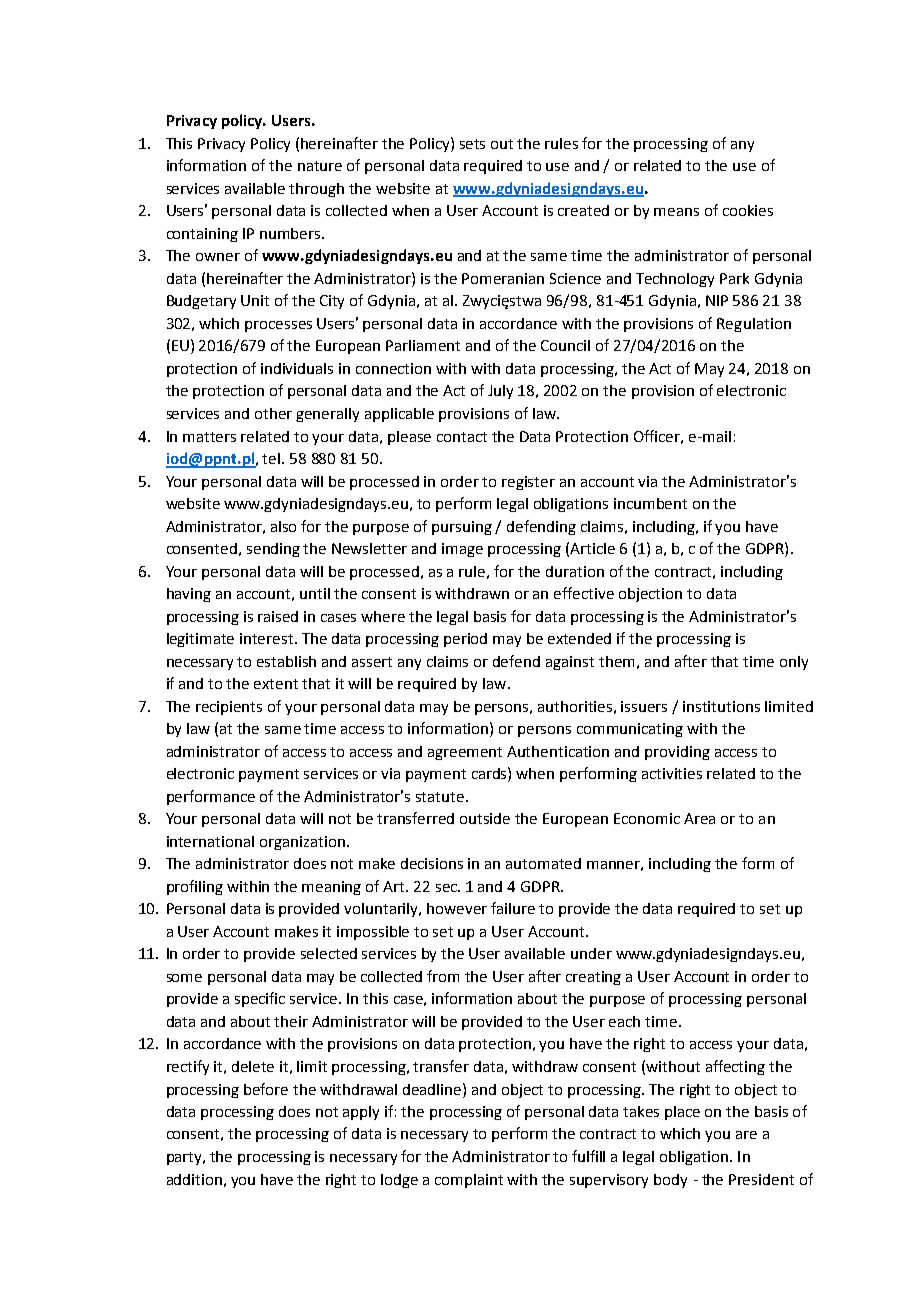 This page has width=924, height=1308. I want to click on cookies, so click(748, 210).
